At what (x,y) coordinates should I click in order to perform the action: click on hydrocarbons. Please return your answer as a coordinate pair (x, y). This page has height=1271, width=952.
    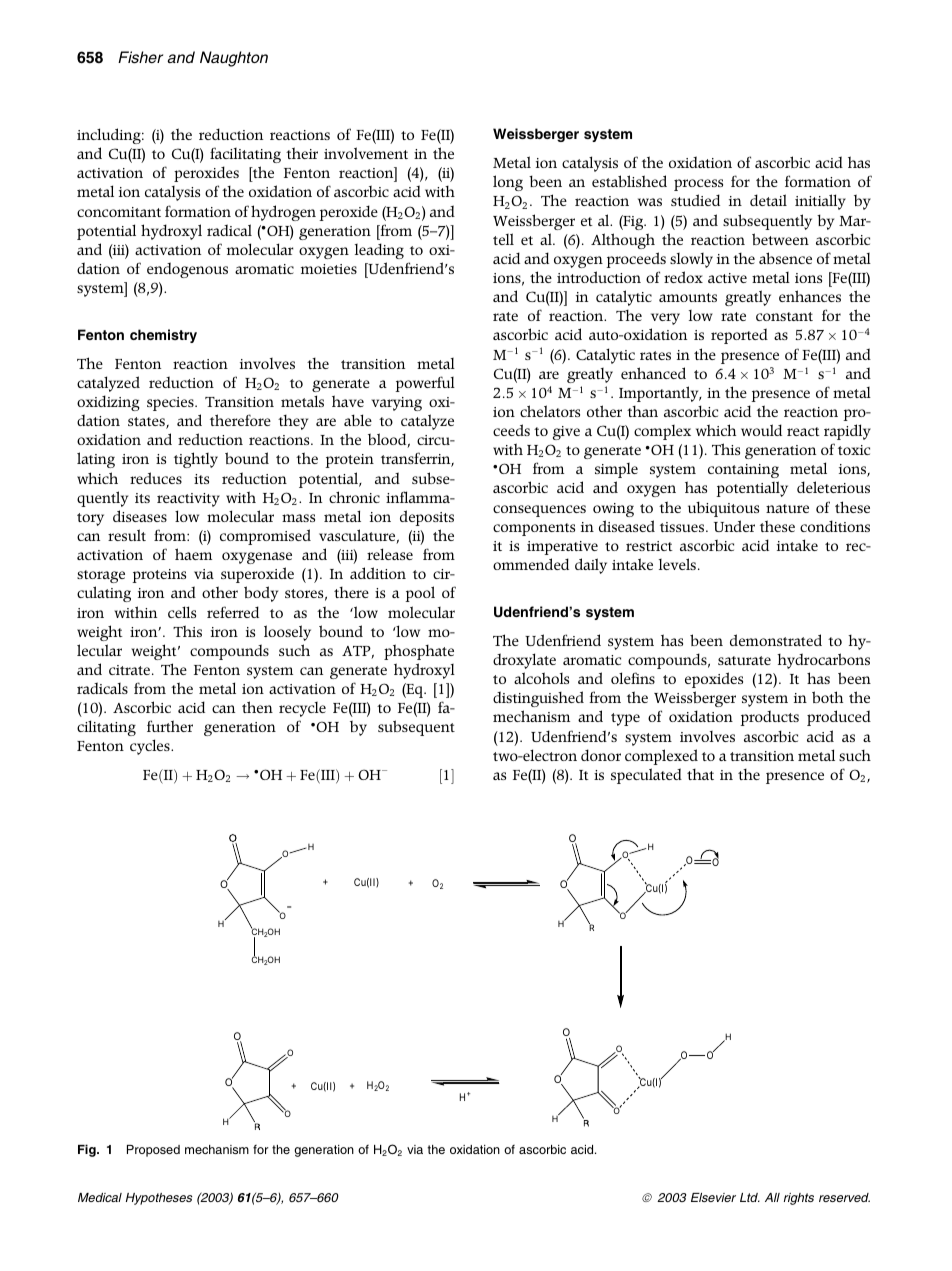
    Looking at the image, I should click on (823, 661).
